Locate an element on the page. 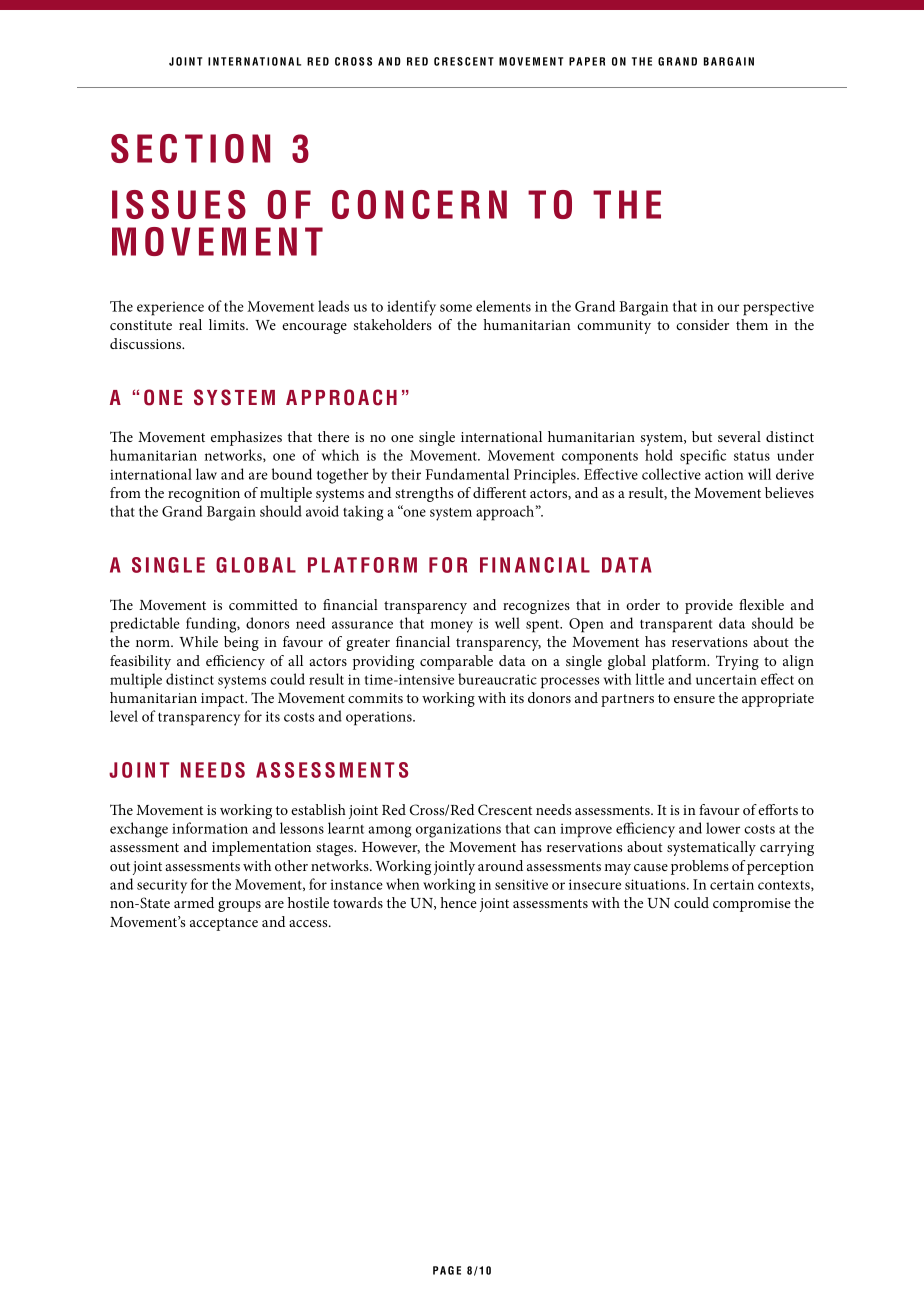  some is located at coordinates (456, 308).
